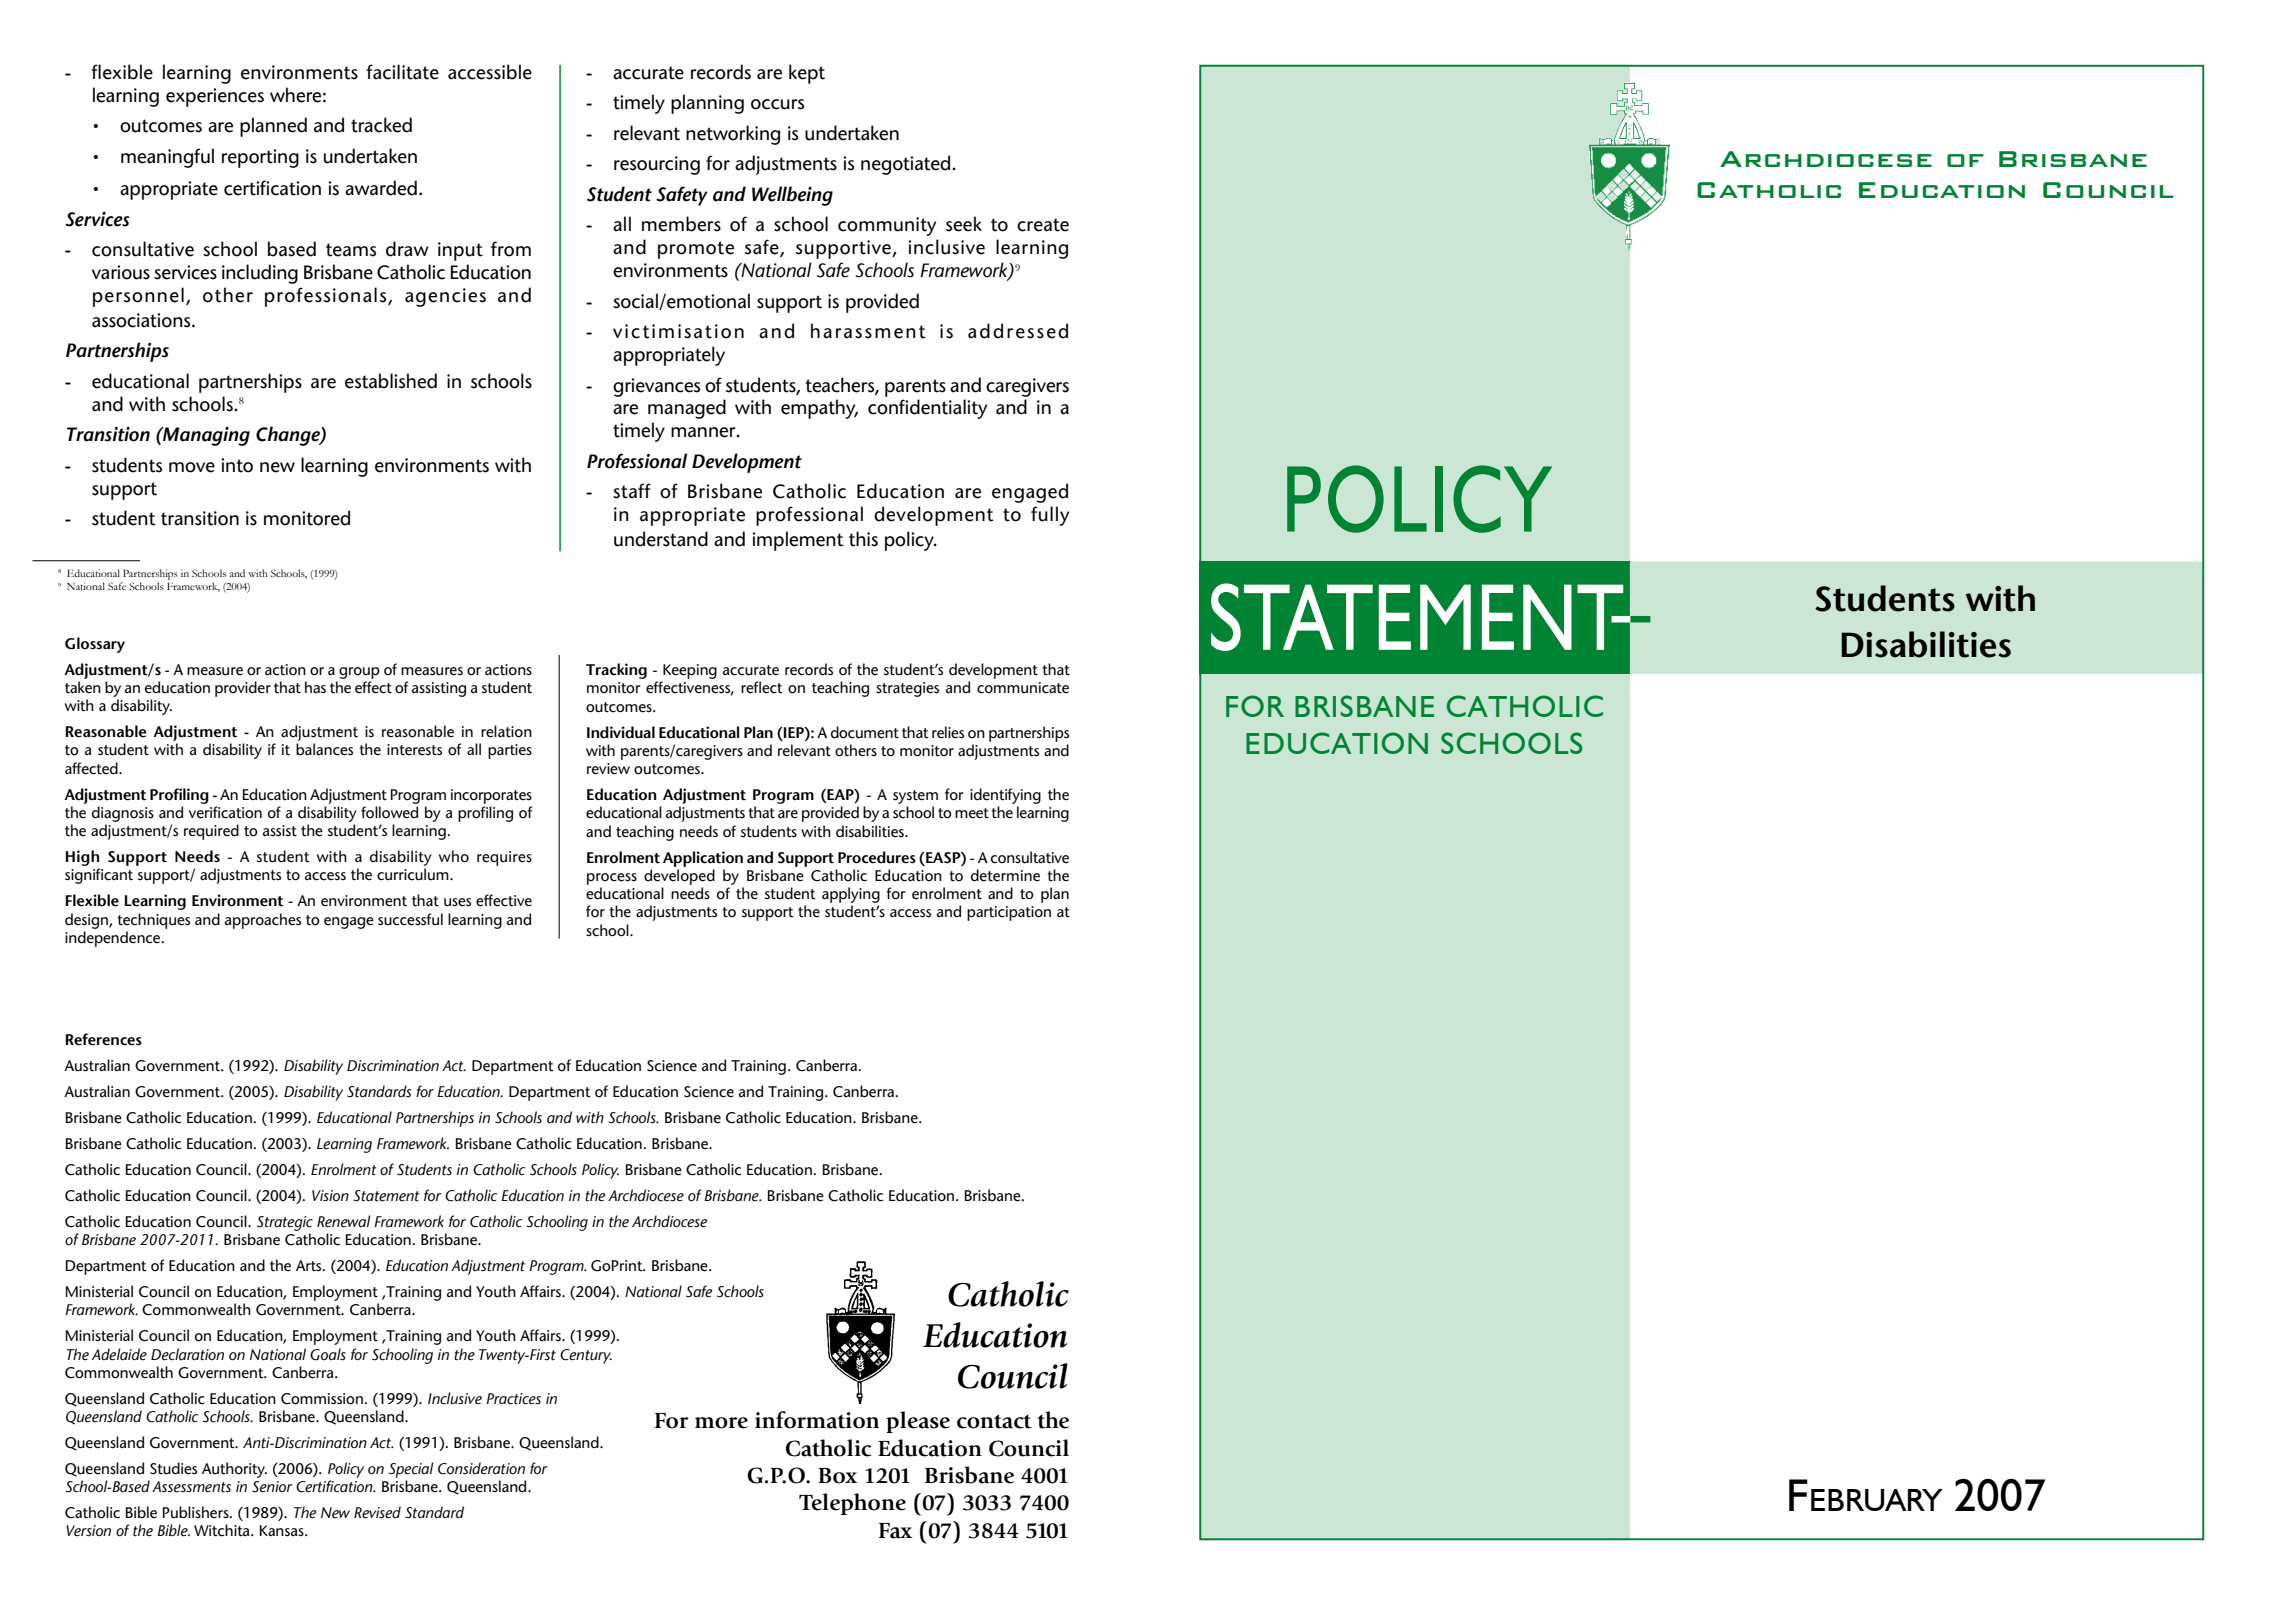 Image resolution: width=2269 pixels, height=1605 pixels. I want to click on Assessments, so click(191, 1487).
